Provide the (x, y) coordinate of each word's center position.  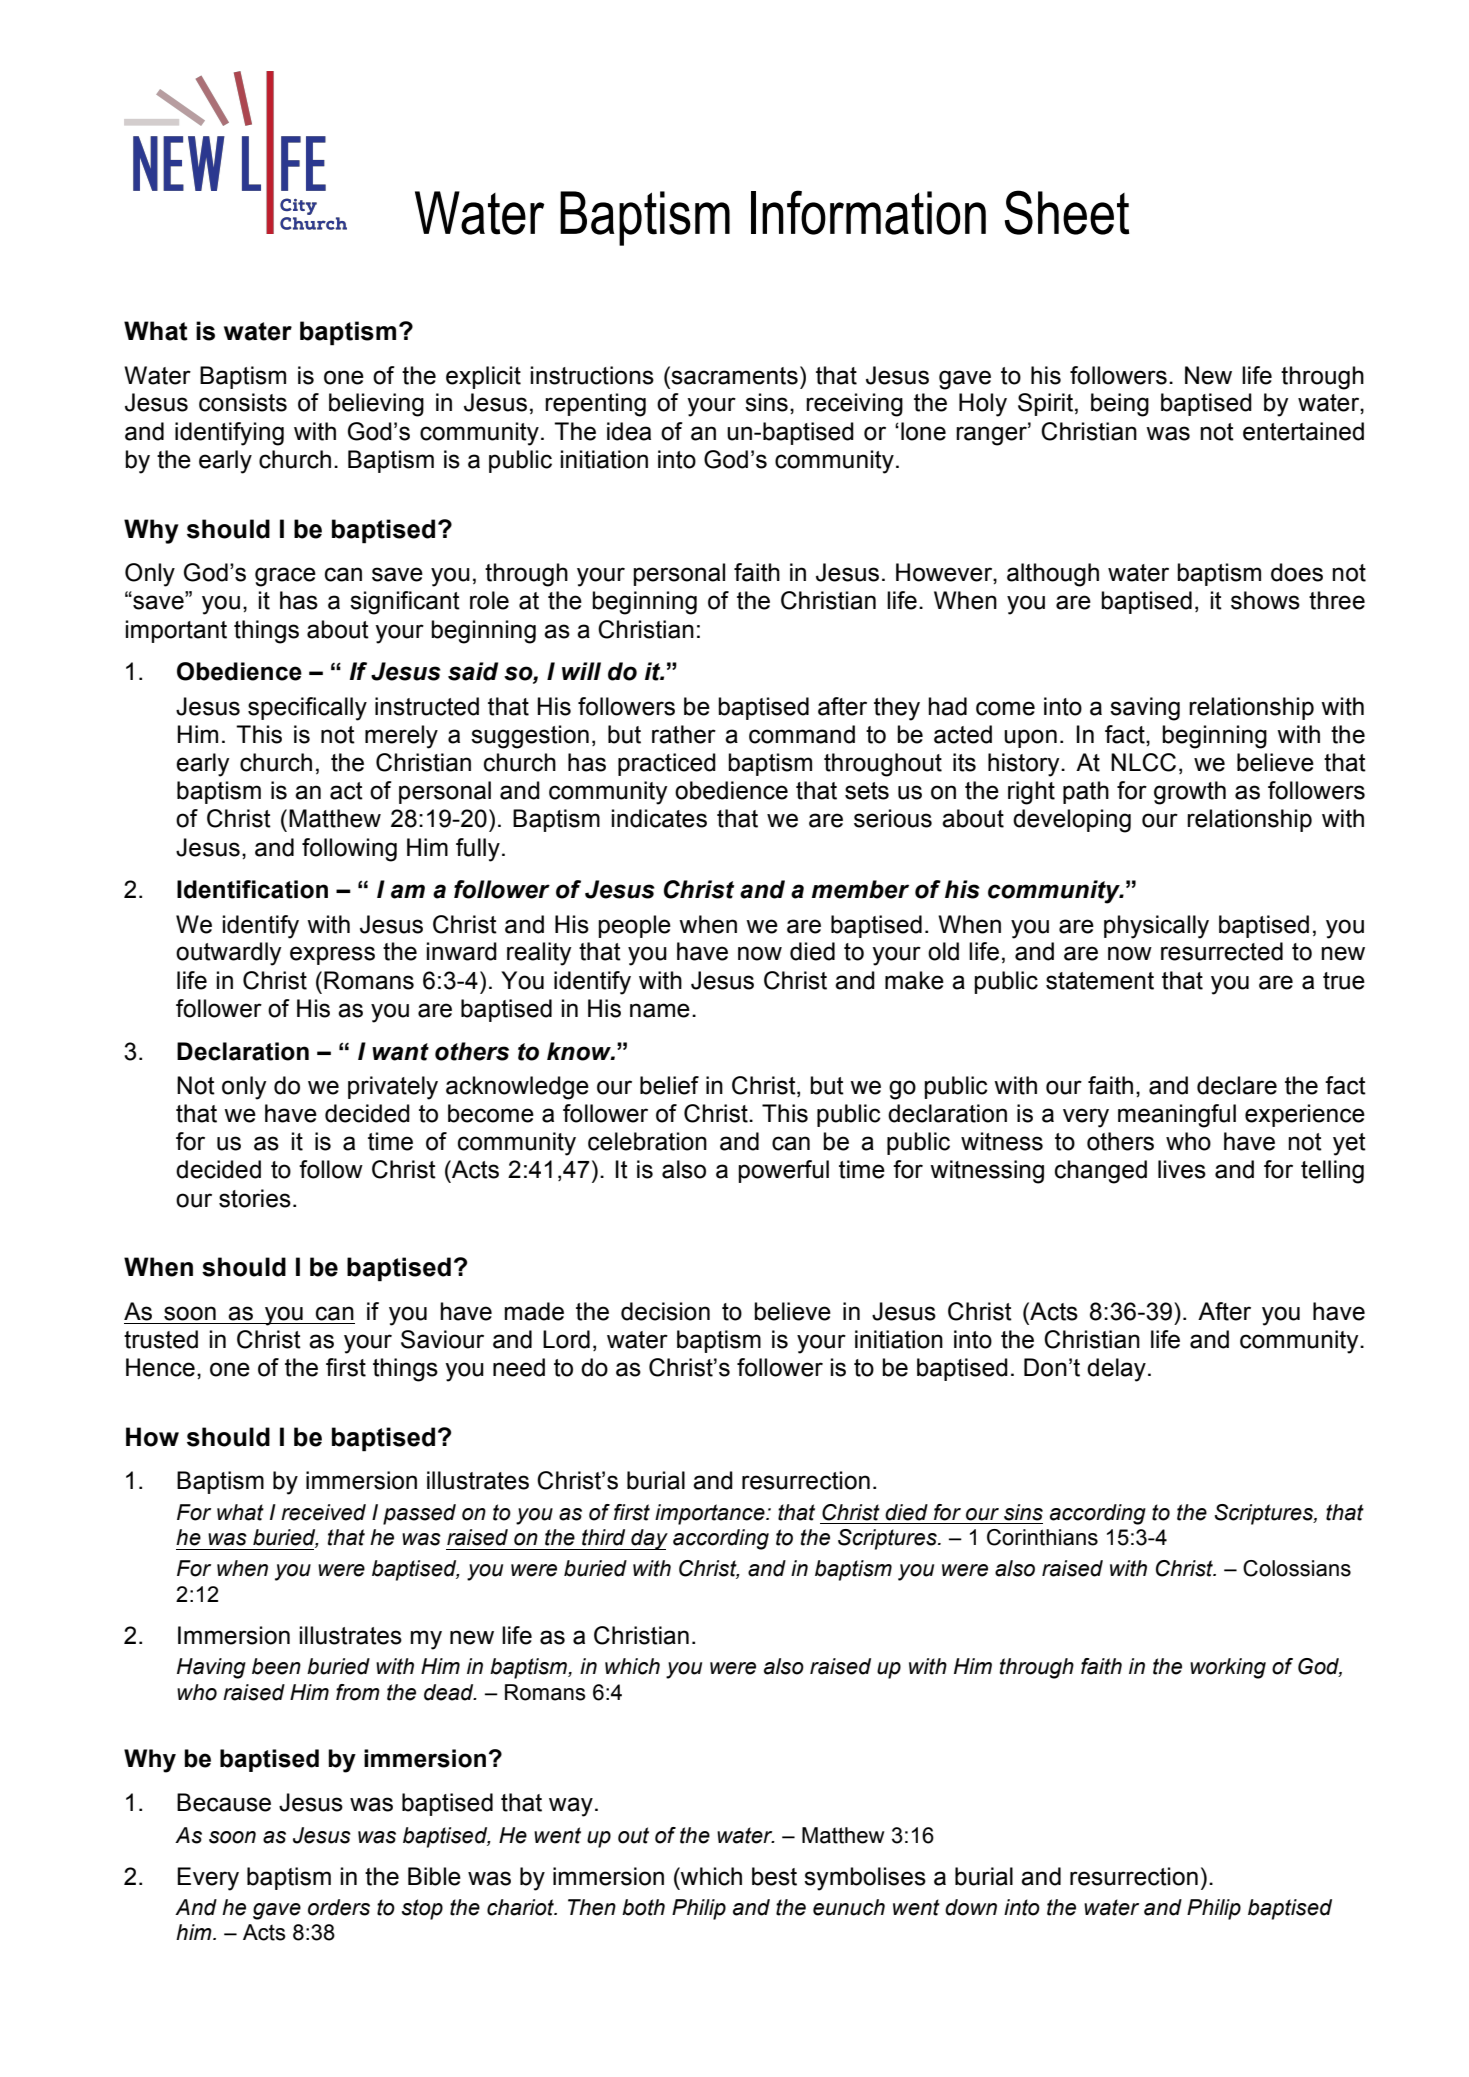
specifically (307, 709)
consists (243, 402)
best (774, 1876)
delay (1116, 1370)
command (802, 734)
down (971, 1907)
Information (868, 212)
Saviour (442, 1339)
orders (339, 1907)
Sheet (1067, 212)
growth (1190, 793)
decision (665, 1311)
